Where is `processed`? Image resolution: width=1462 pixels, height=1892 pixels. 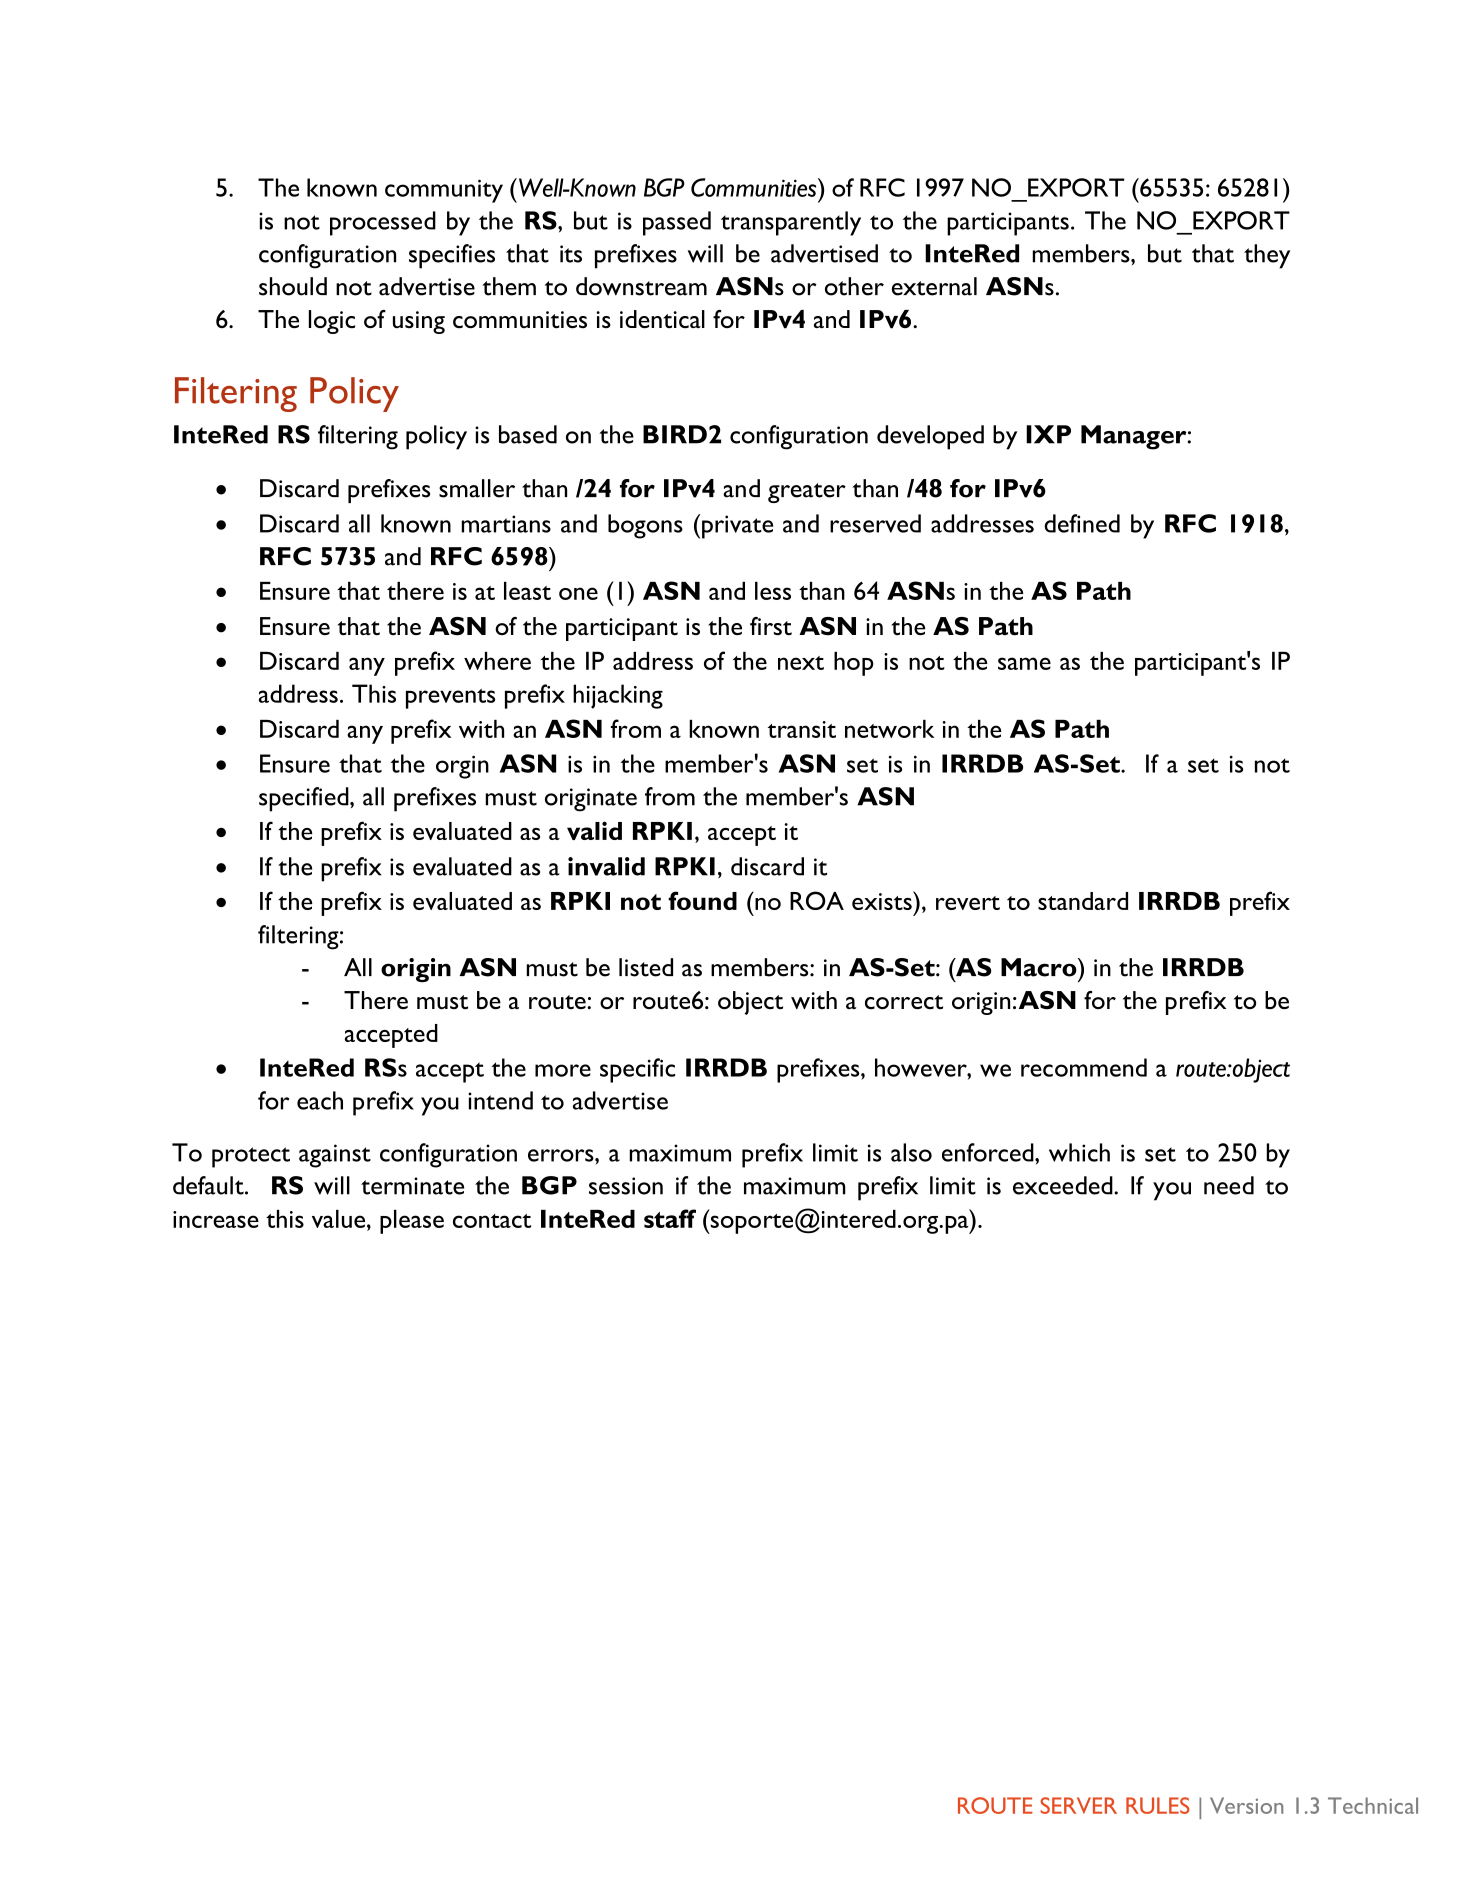
processed is located at coordinates (383, 223).
